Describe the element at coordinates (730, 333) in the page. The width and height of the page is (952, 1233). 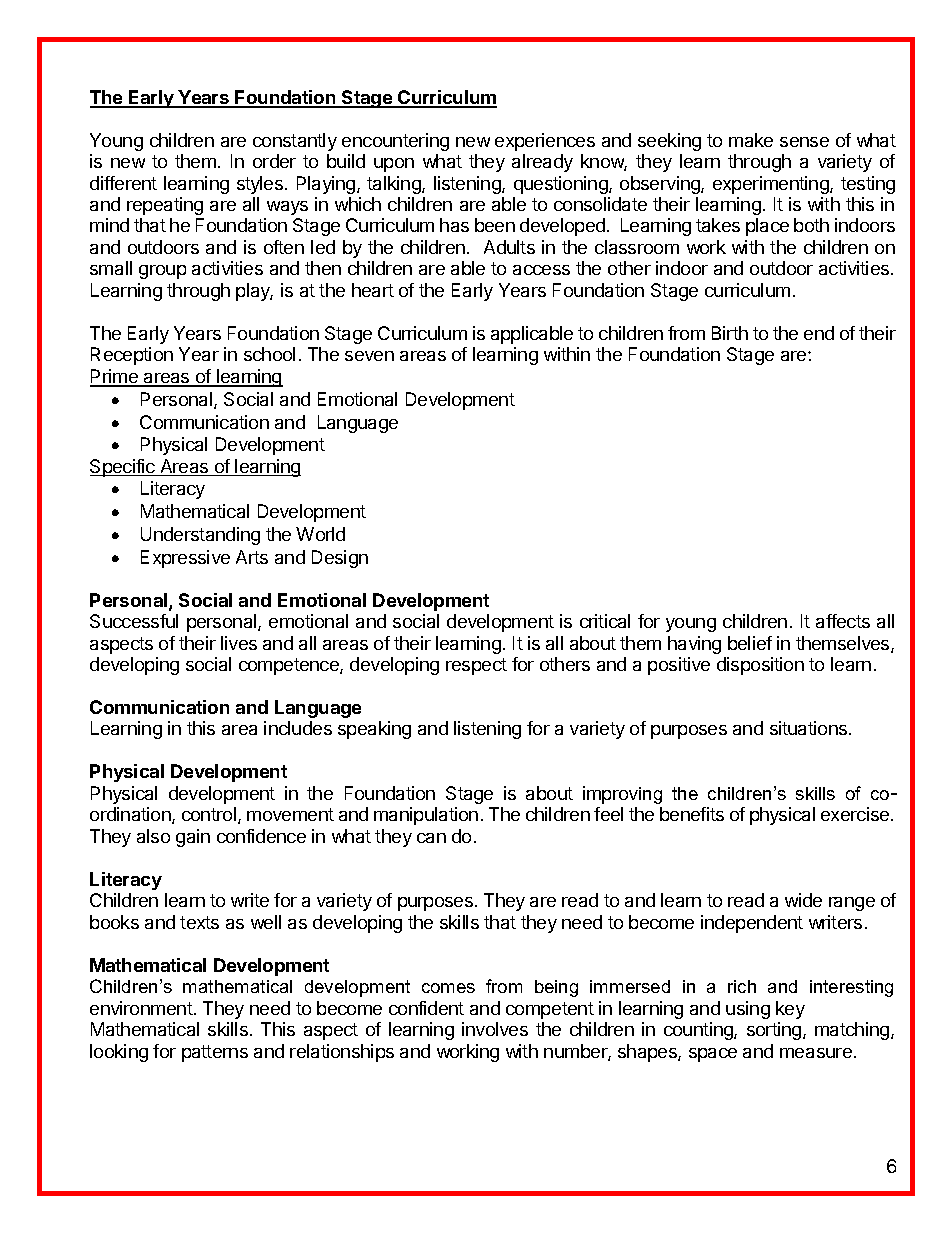
I see `Birth` at that location.
